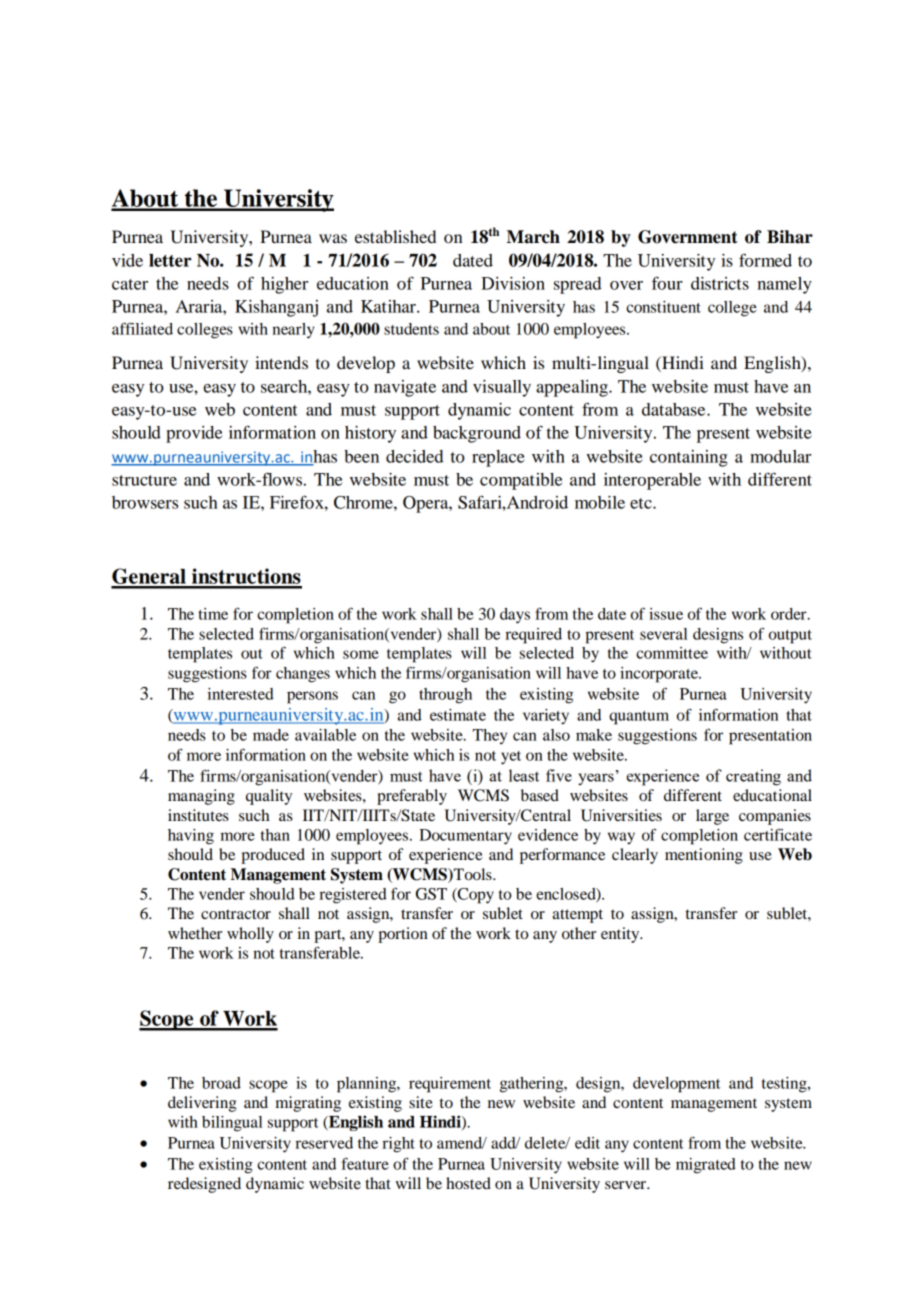 The image size is (924, 1308). I want to click on containing, so click(689, 458).
